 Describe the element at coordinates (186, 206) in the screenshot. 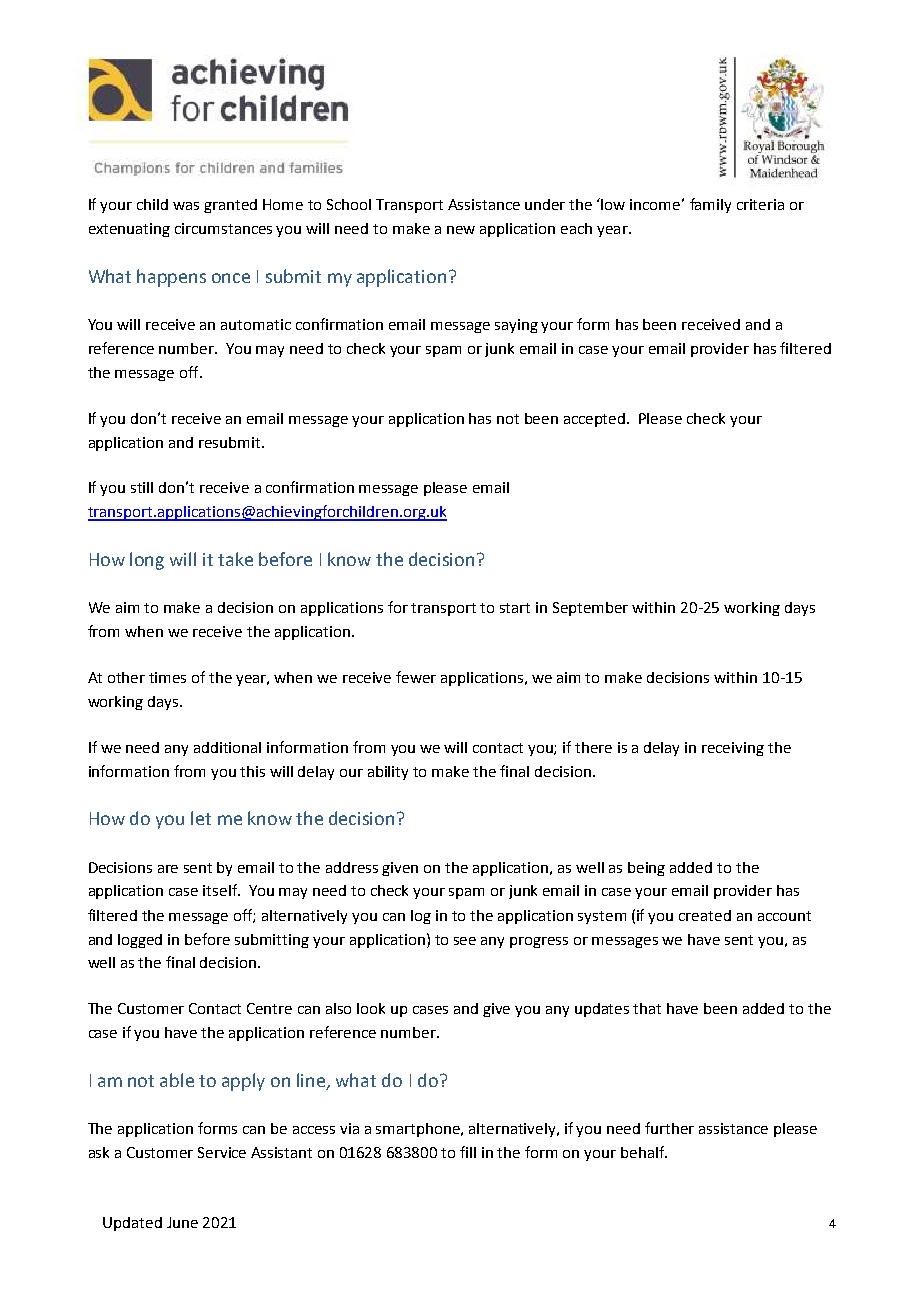

I see `was` at that location.
